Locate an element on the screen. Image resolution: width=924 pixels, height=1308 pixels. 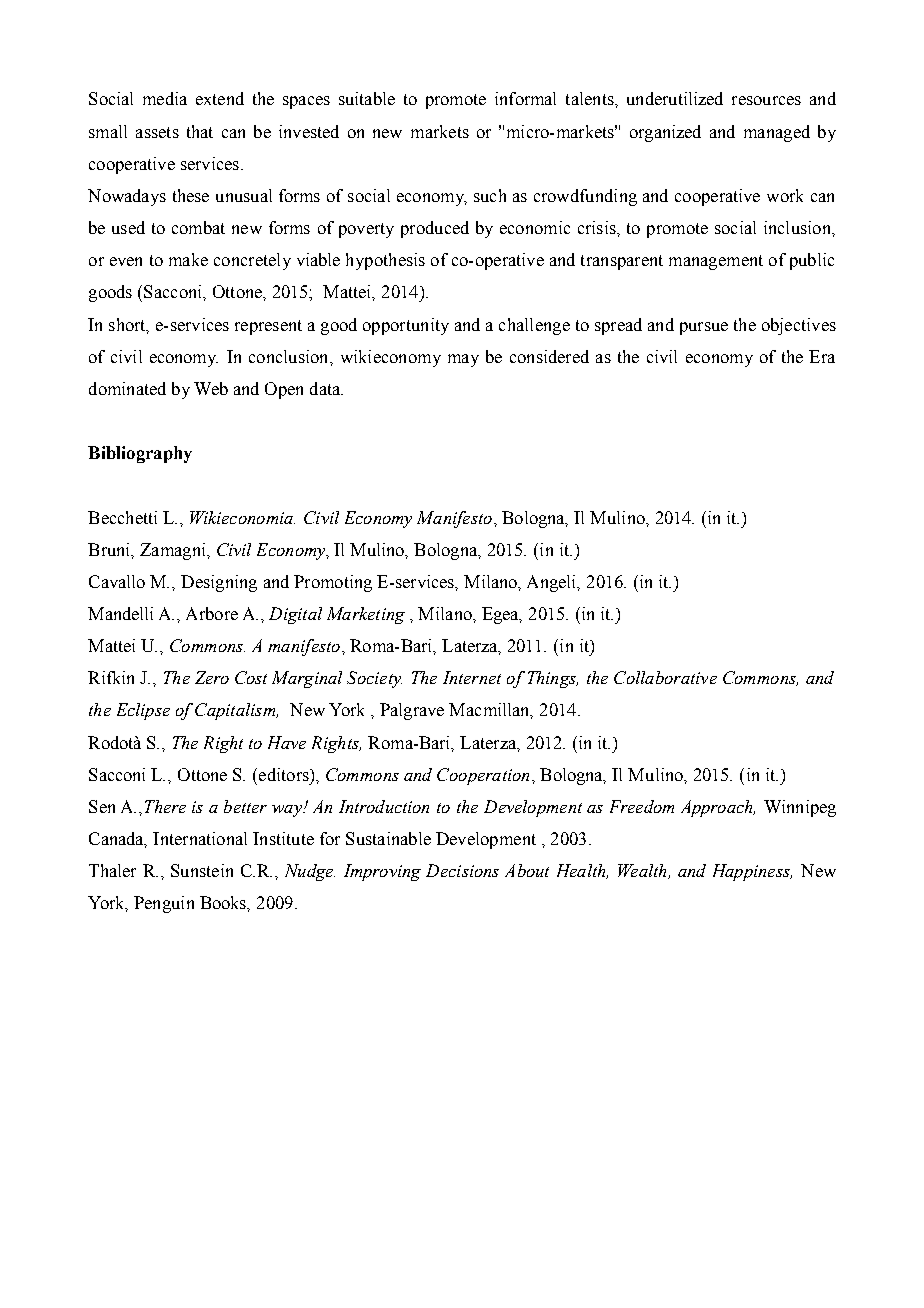
managed is located at coordinates (777, 133).
